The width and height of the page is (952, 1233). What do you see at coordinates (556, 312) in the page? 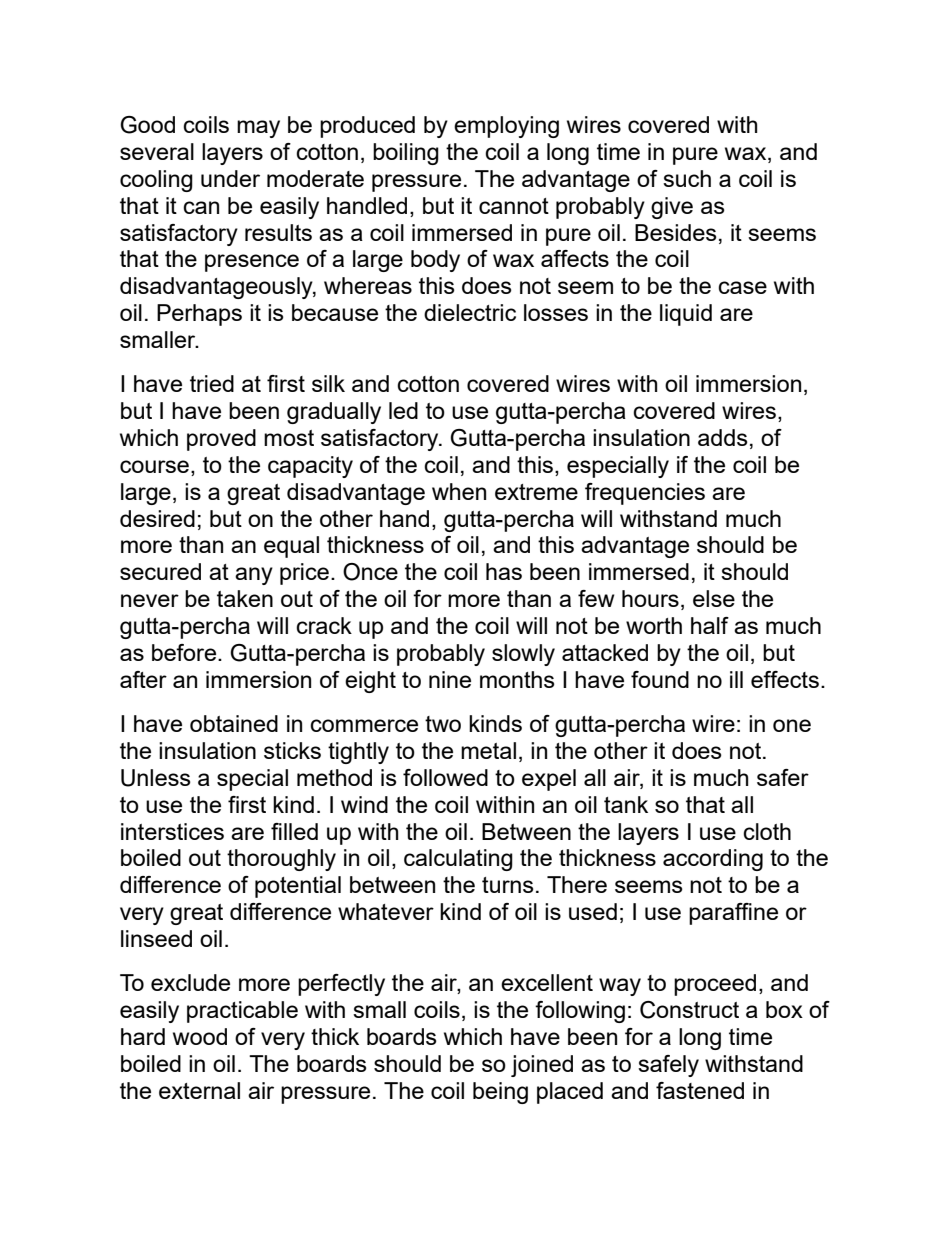
I see `losses` at bounding box center [556, 312].
